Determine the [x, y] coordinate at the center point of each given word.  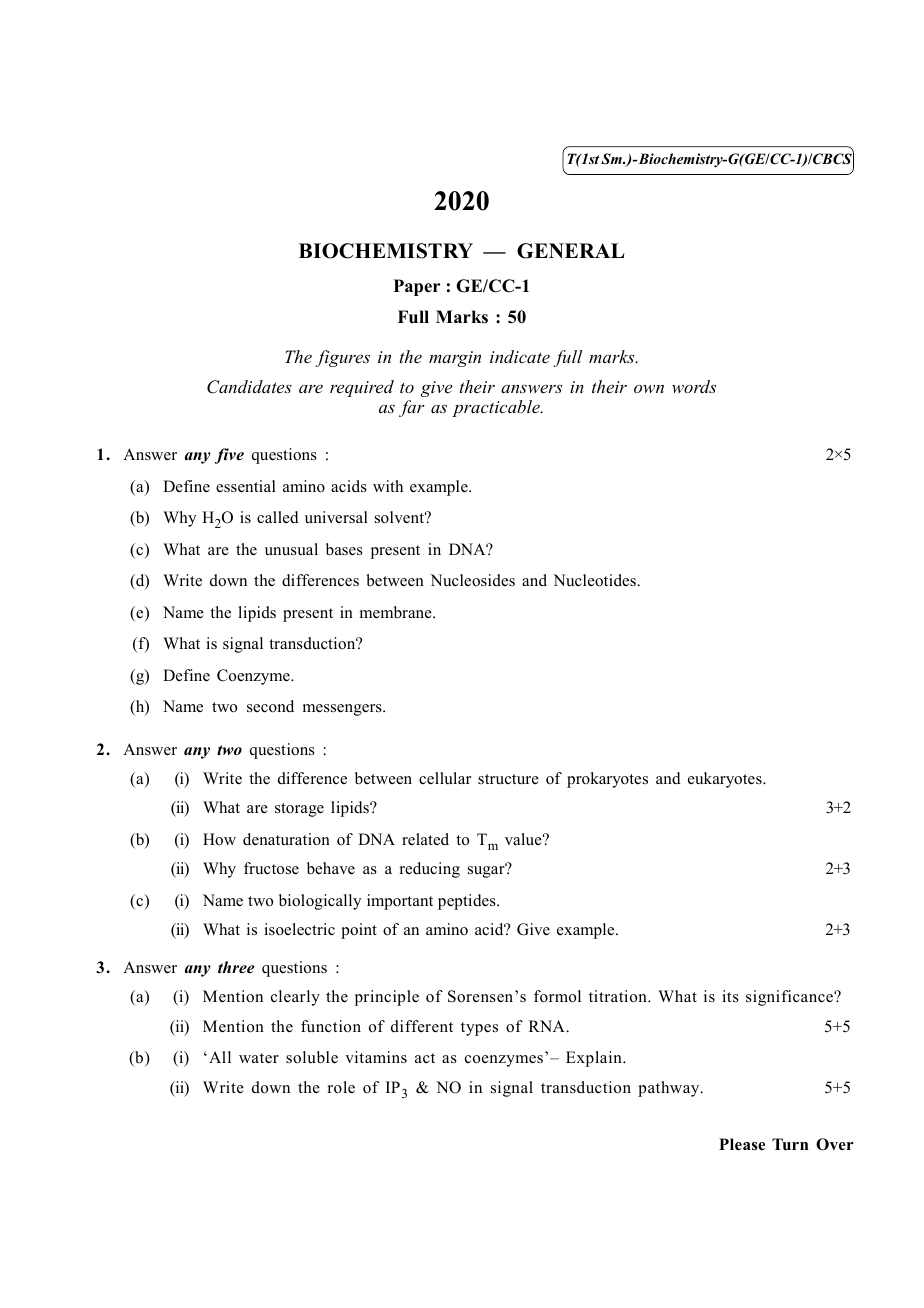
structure [508, 779]
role [341, 1087]
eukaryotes [726, 780]
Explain [595, 1059]
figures [342, 358]
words [694, 386]
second [270, 706]
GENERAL [571, 251]
